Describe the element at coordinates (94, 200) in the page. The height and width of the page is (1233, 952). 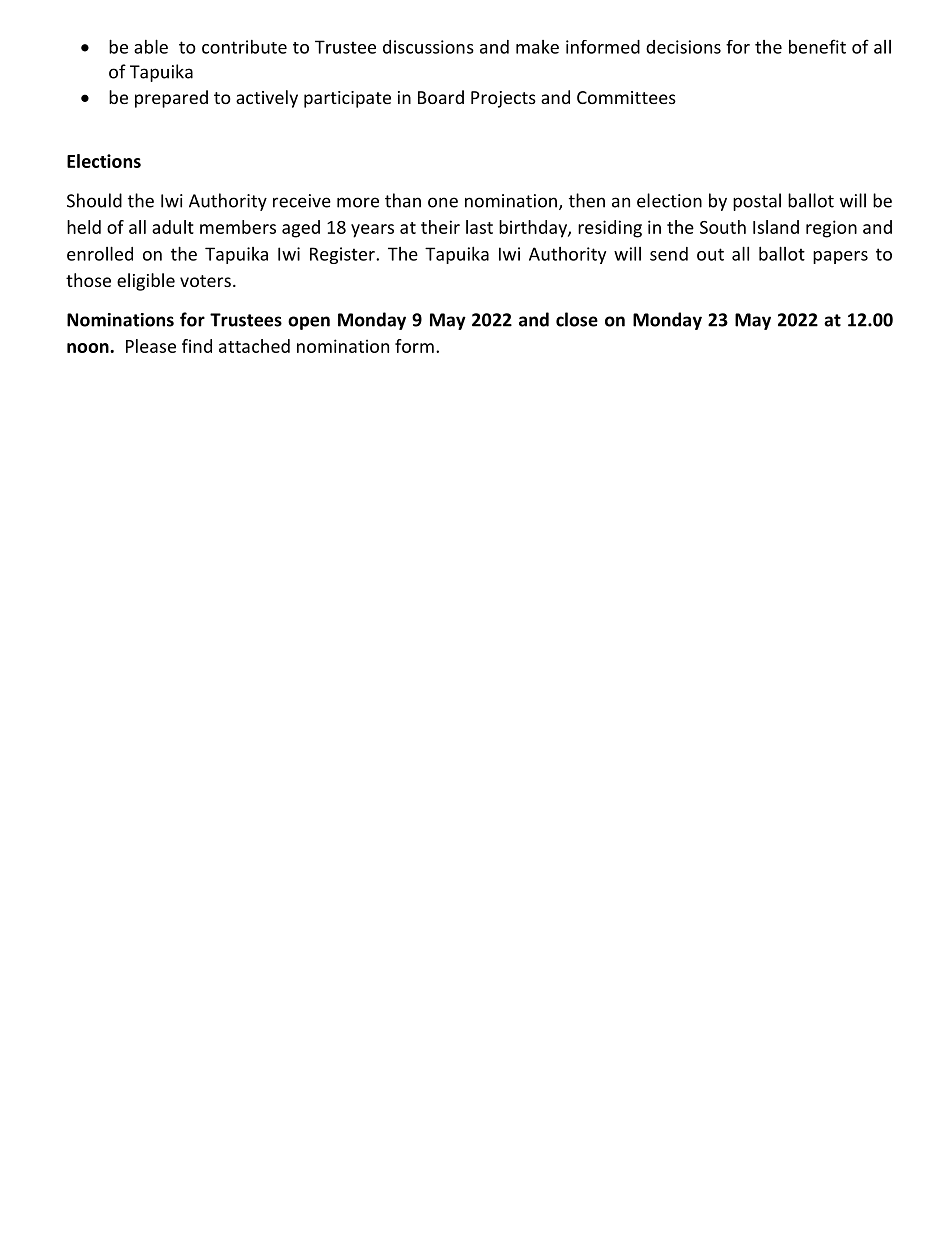
I see `Should` at that location.
